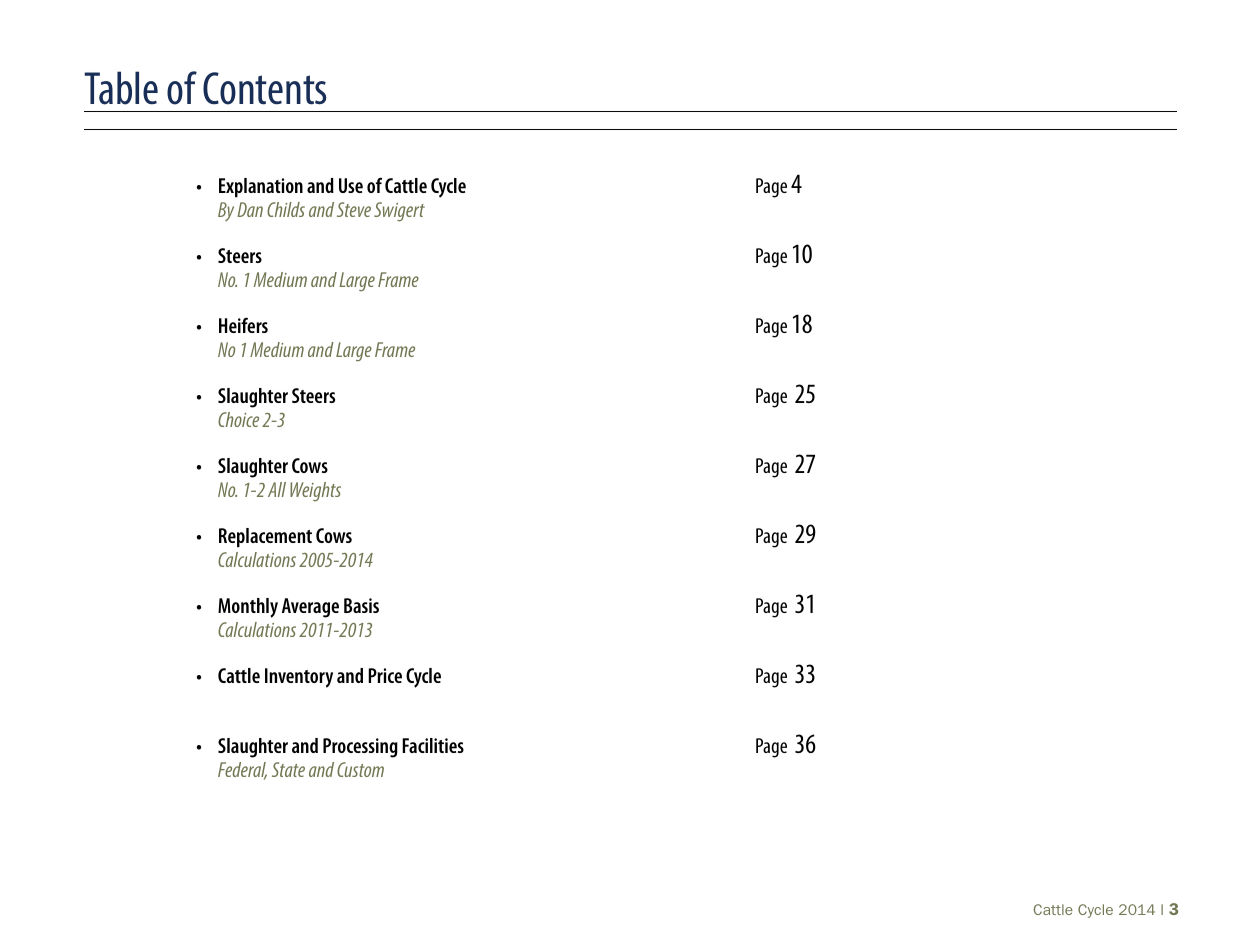 This document has width=1233, height=952. I want to click on All, so click(277, 489).
